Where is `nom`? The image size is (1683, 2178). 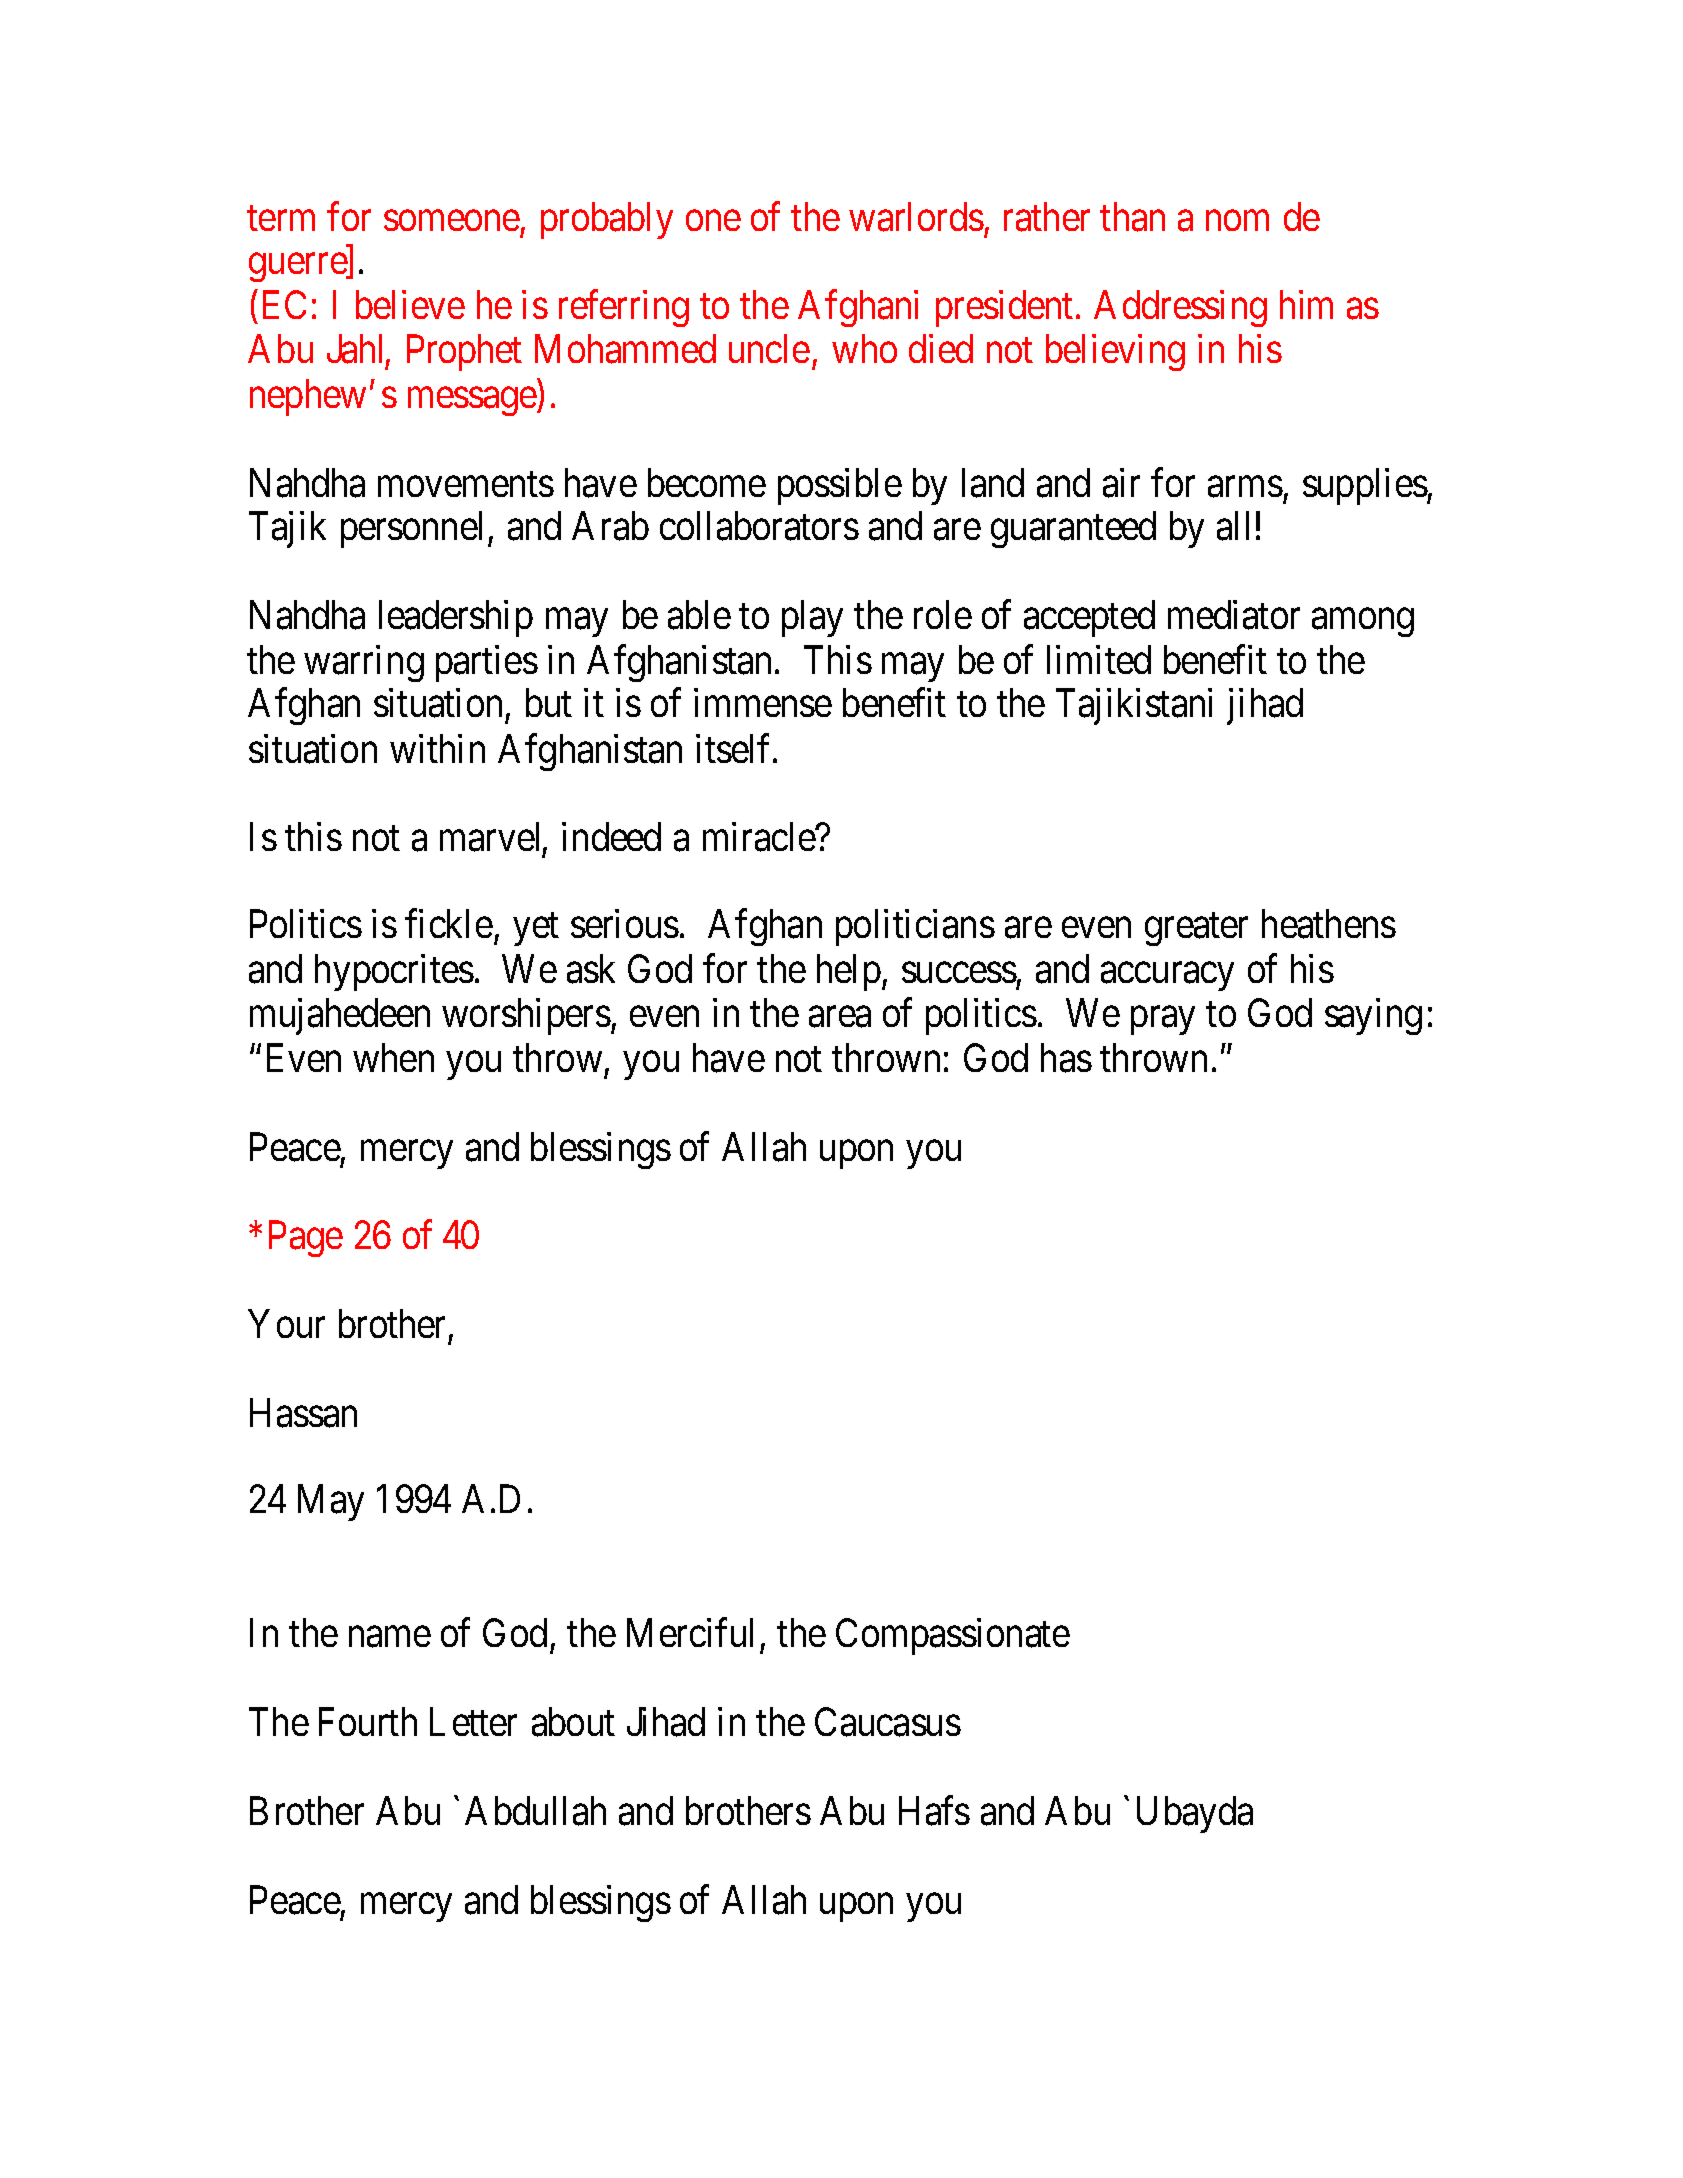
nom is located at coordinates (1237, 221).
